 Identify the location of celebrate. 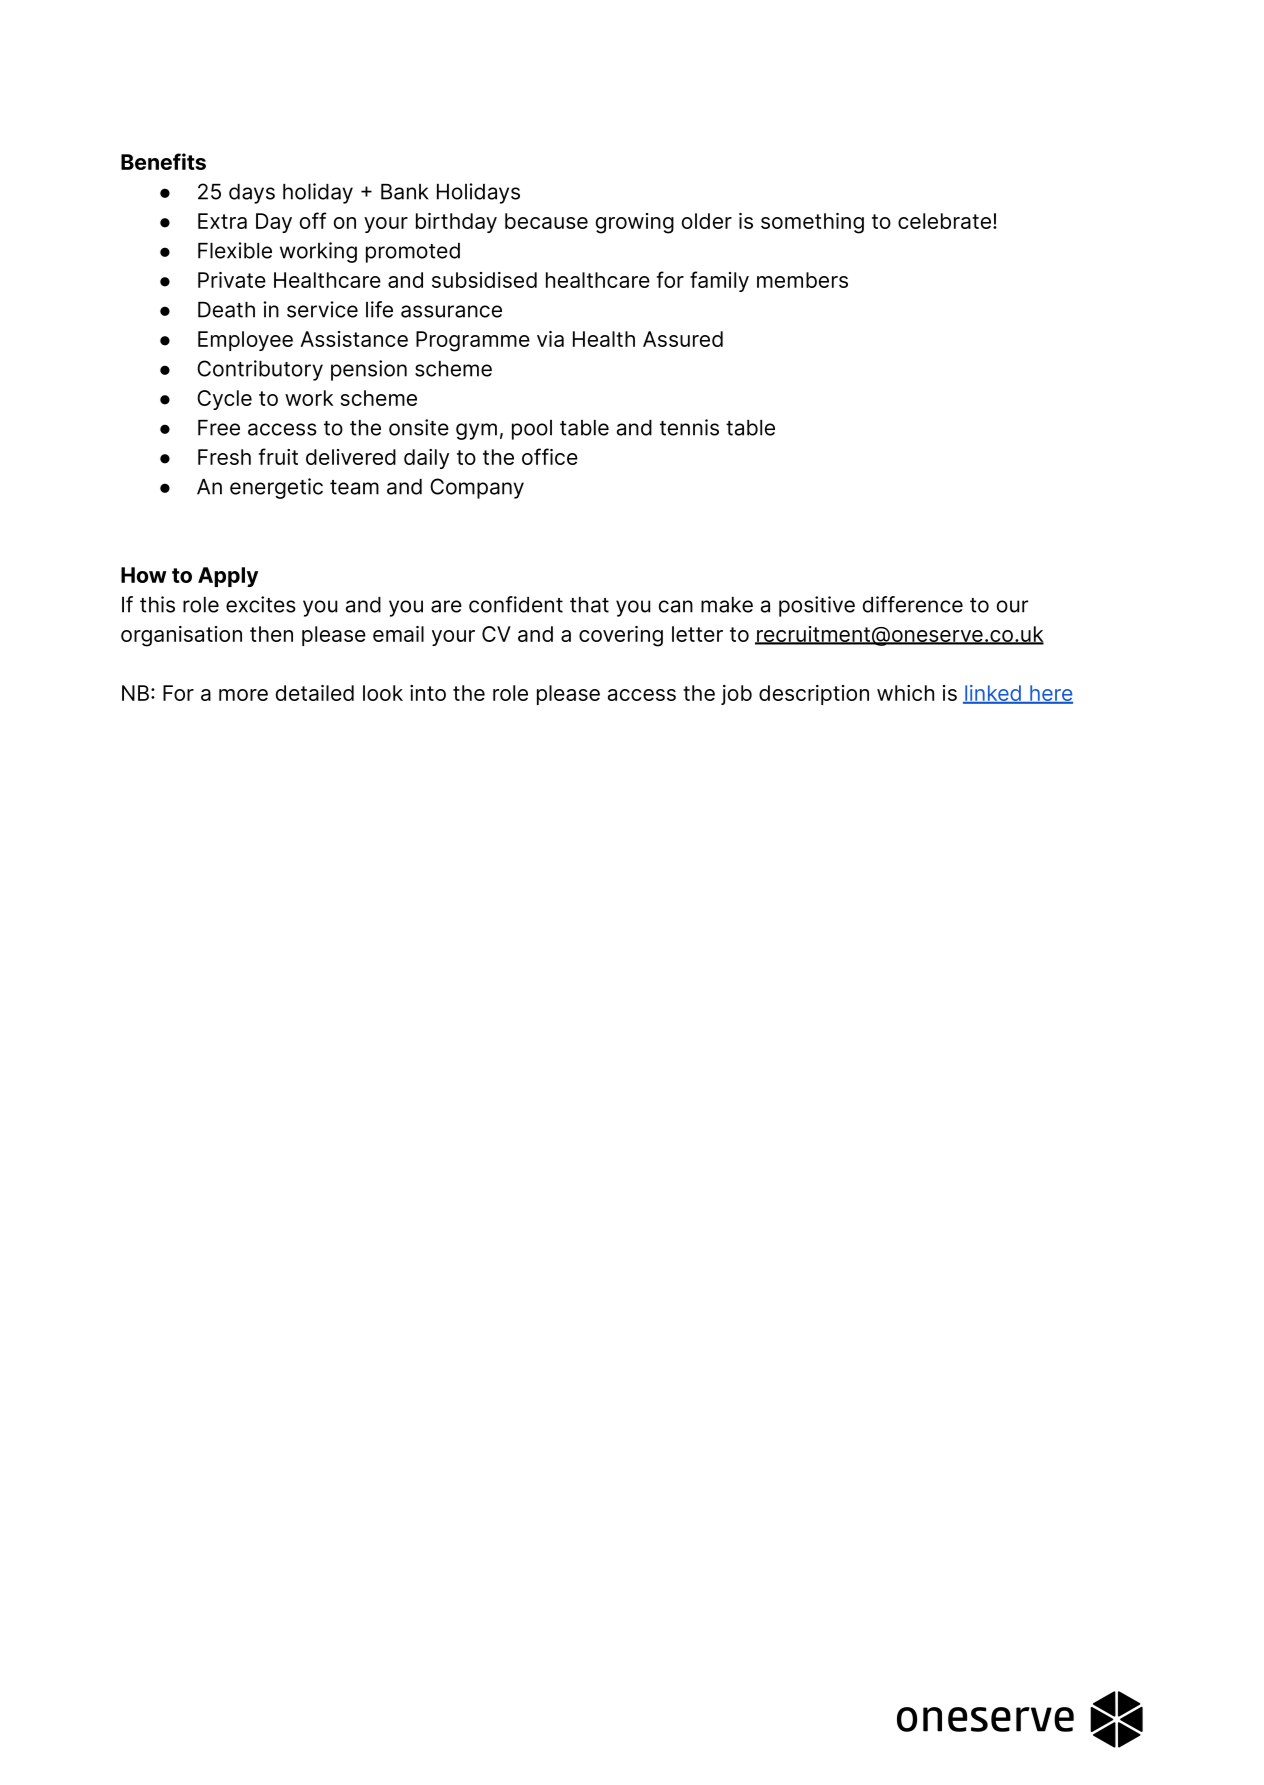
(944, 221).
